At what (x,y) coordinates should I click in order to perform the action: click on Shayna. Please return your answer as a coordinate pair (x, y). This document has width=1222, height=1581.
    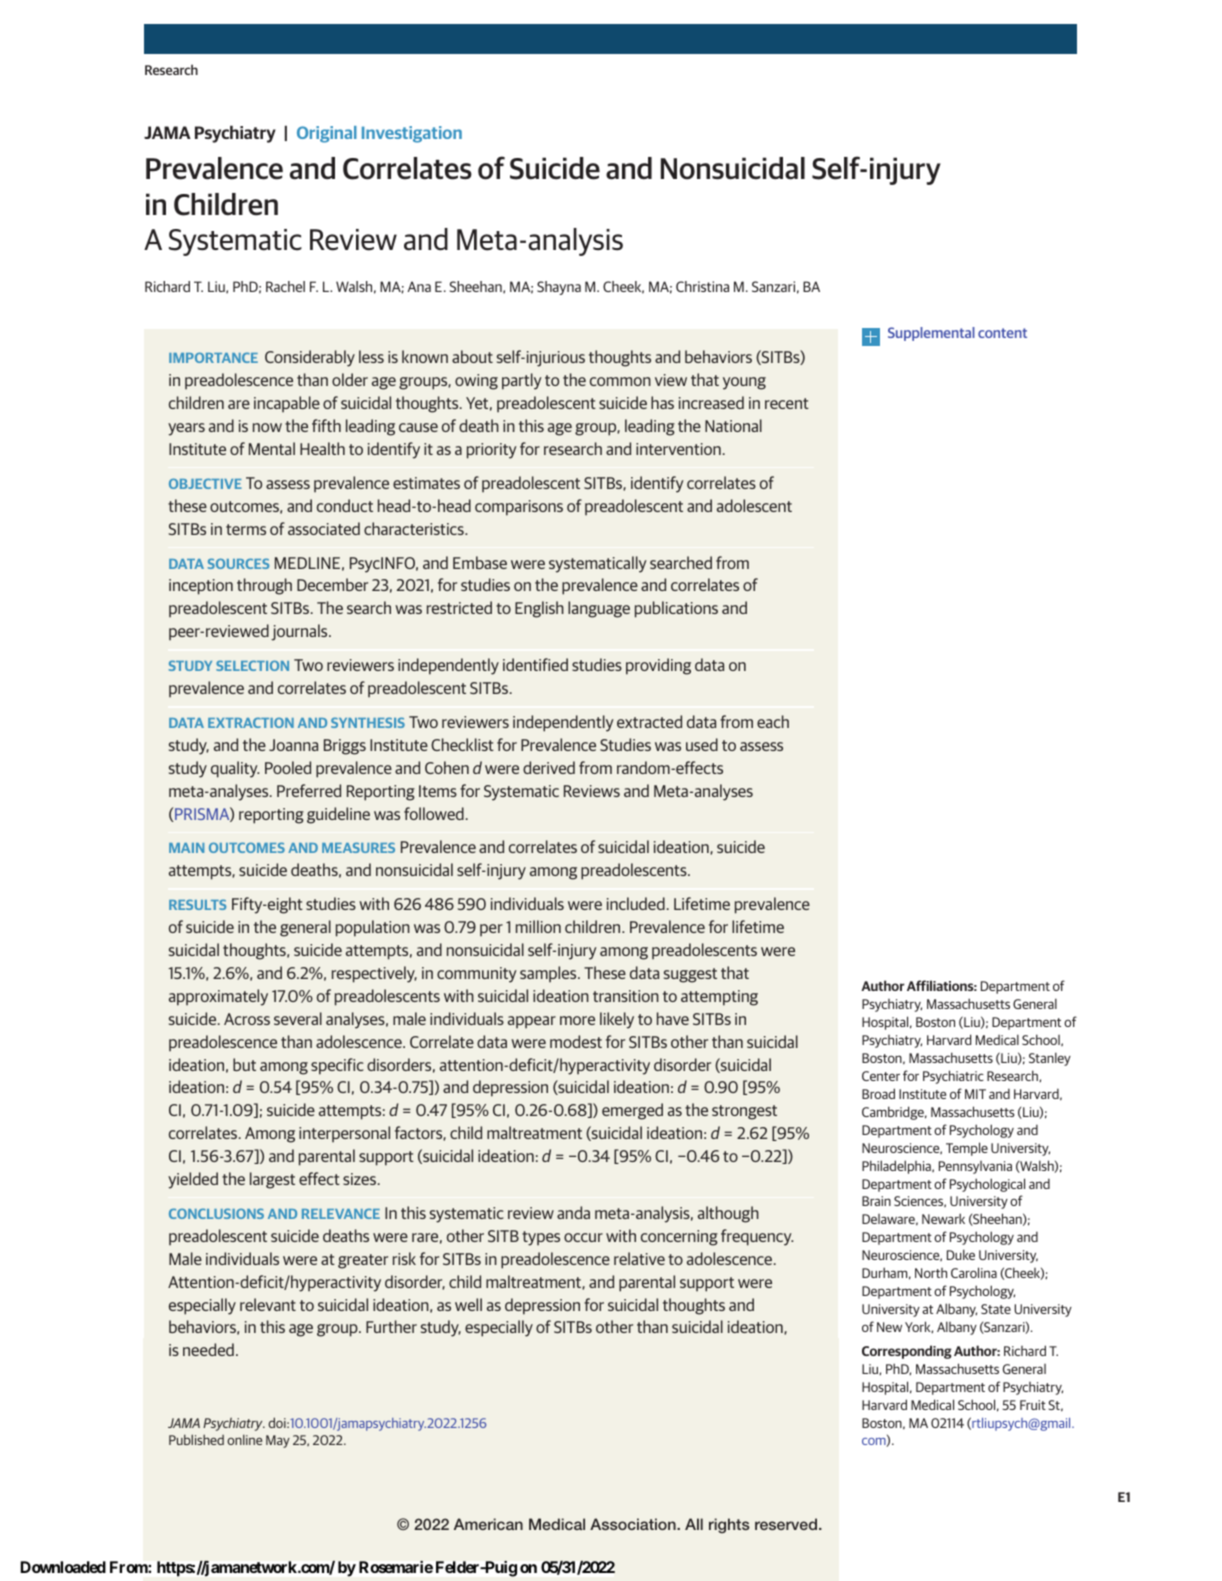
    Looking at the image, I should click on (559, 288).
